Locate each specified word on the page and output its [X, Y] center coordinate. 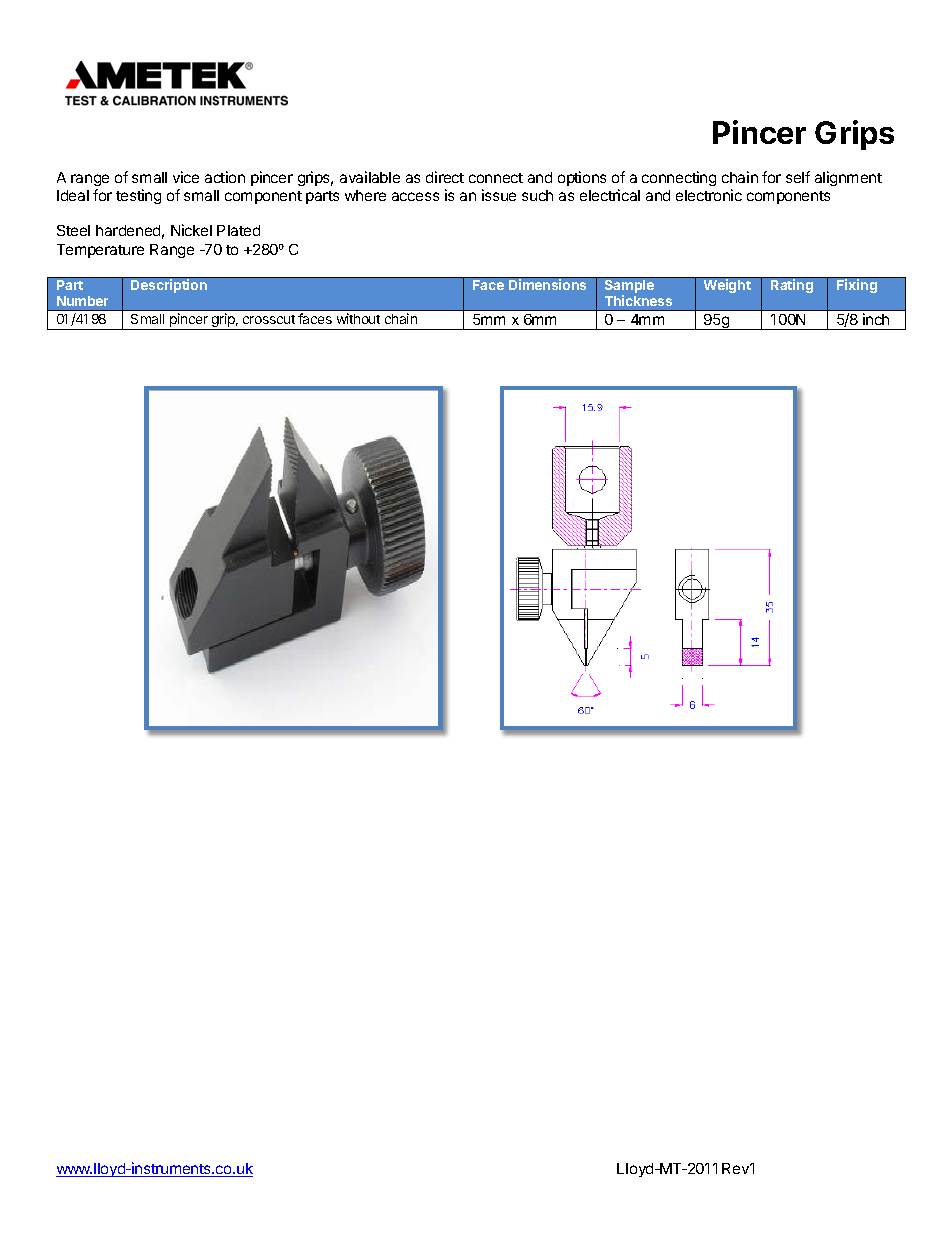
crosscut [269, 319]
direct [445, 177]
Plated [238, 230]
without [358, 318]
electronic [709, 195]
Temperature [100, 251]
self [798, 177]
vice [186, 177]
